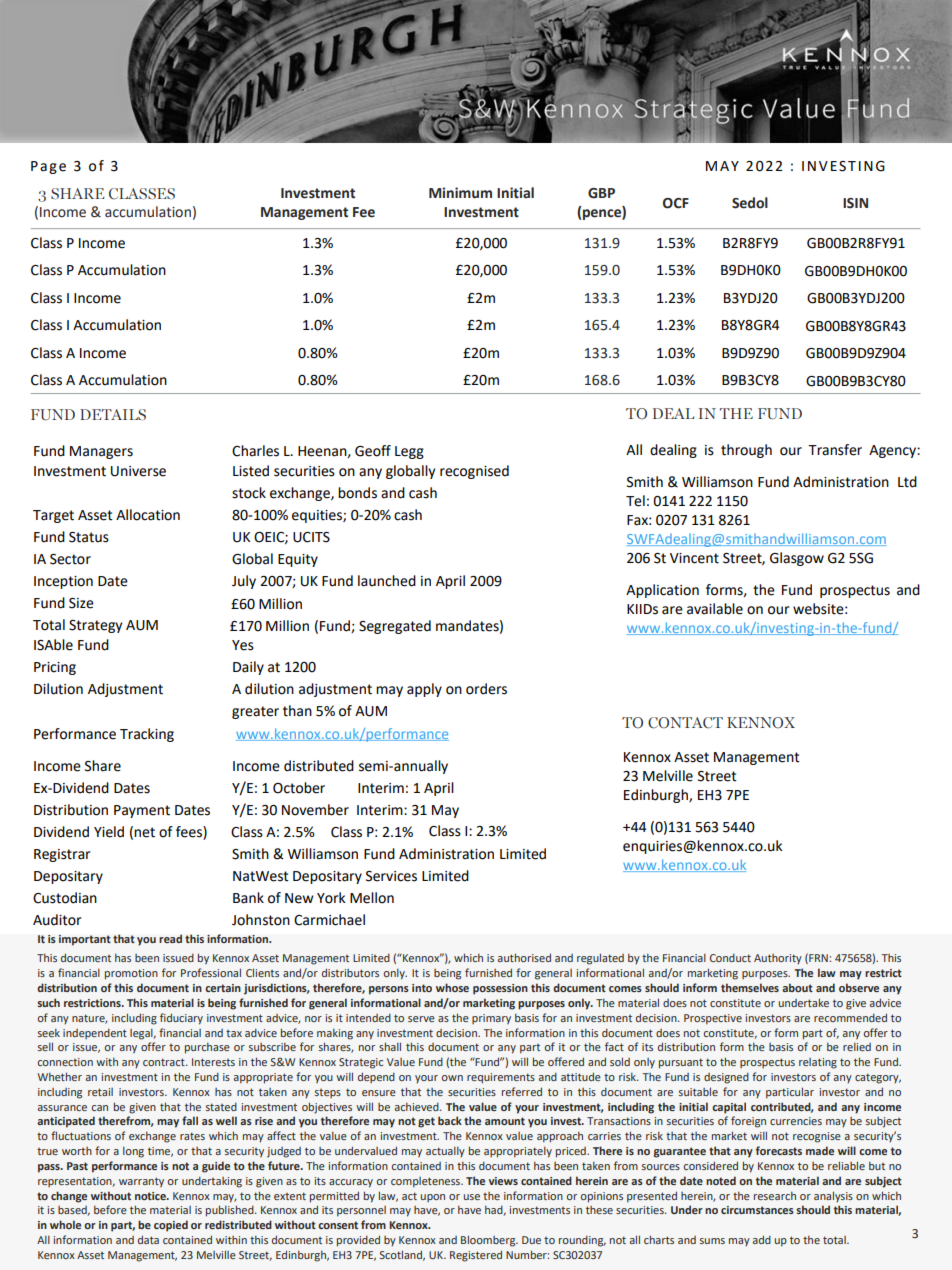 The image size is (952, 1270). I want to click on DETAILS, so click(113, 415).
